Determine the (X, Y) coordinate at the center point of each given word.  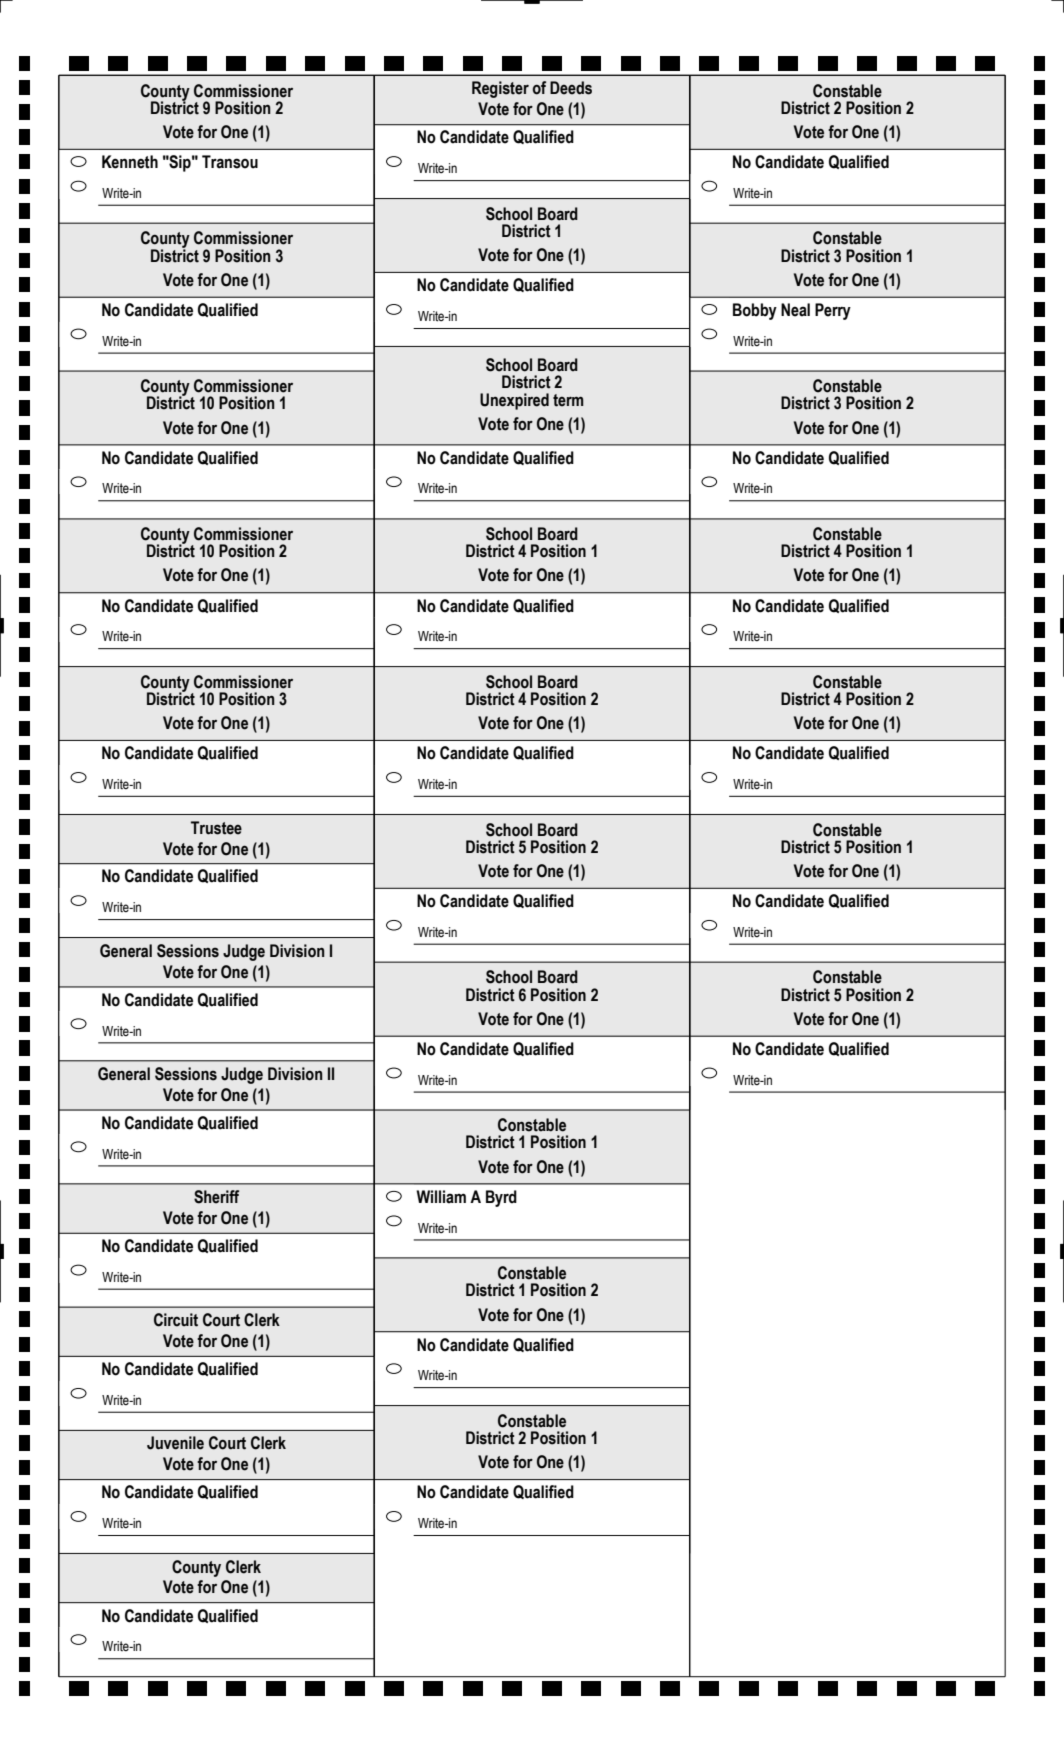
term (568, 400)
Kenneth (130, 162)
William (441, 1197)
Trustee (216, 828)
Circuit (176, 1320)
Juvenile (175, 1443)
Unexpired (514, 401)
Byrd (501, 1198)
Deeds (571, 88)
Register (500, 89)
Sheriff (216, 1197)
